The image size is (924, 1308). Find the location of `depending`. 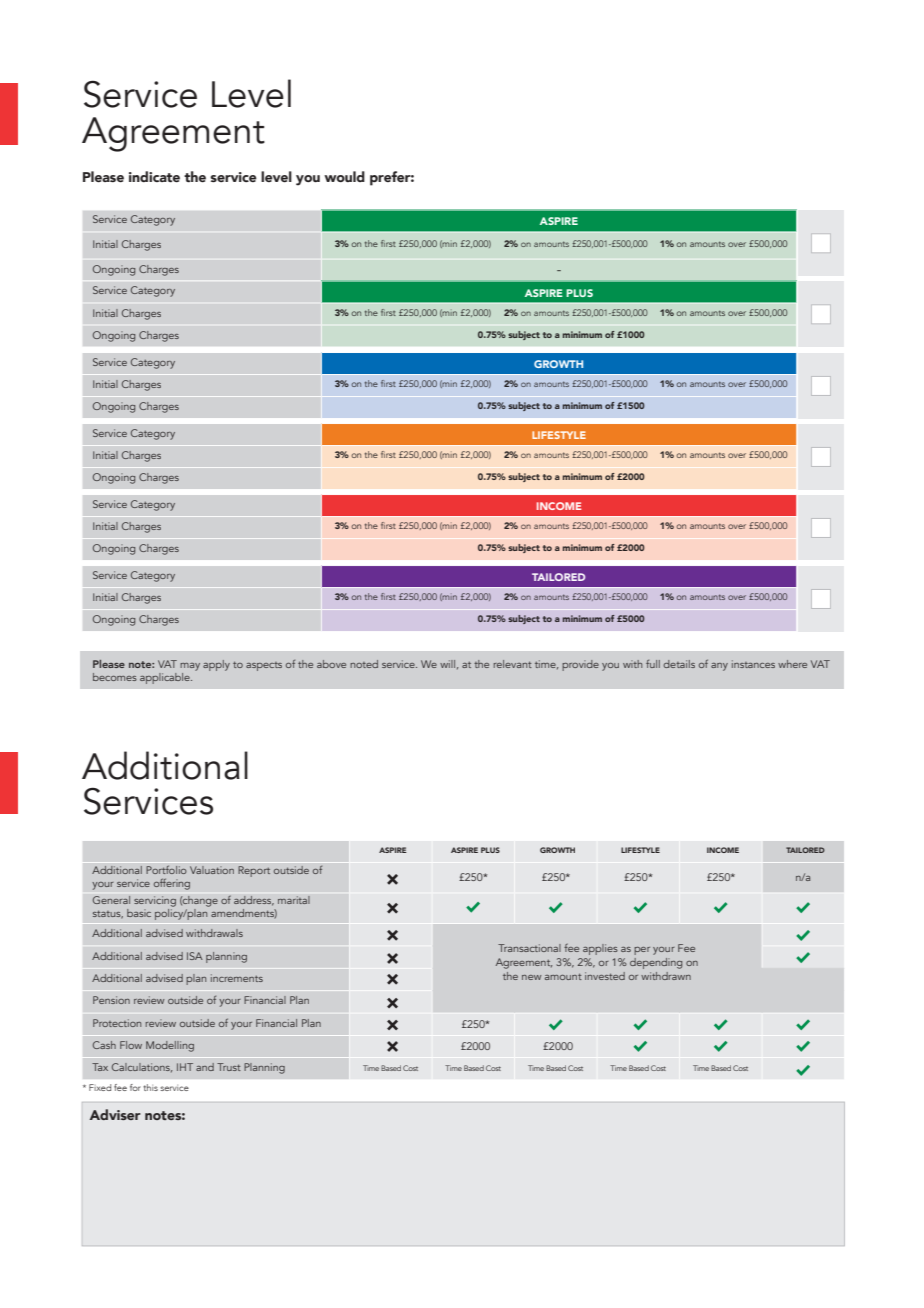

depending is located at coordinates (656, 963).
